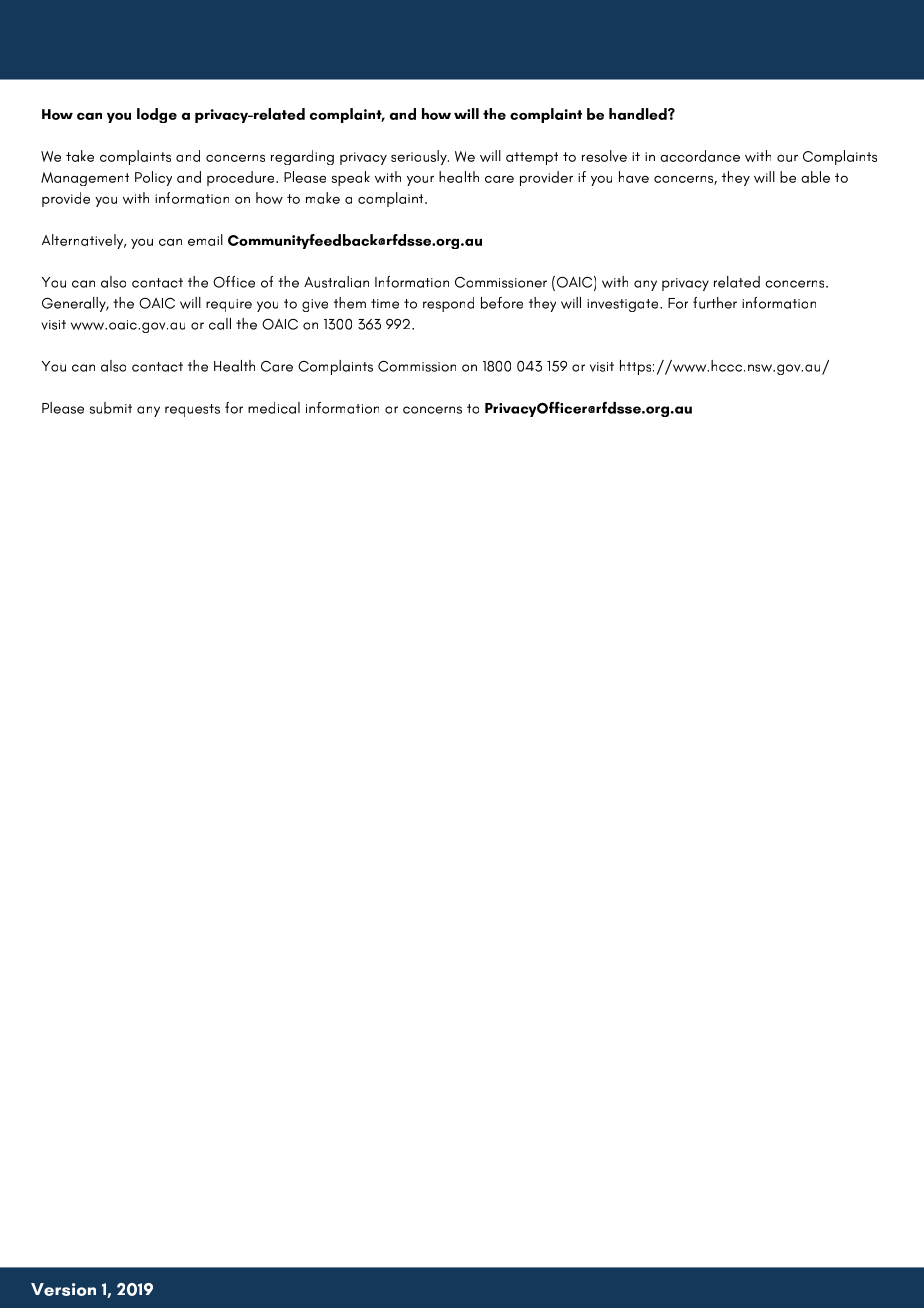 This screenshot has width=924, height=1308. What do you see at coordinates (420, 157) in the screenshot?
I see `seriously` at bounding box center [420, 157].
